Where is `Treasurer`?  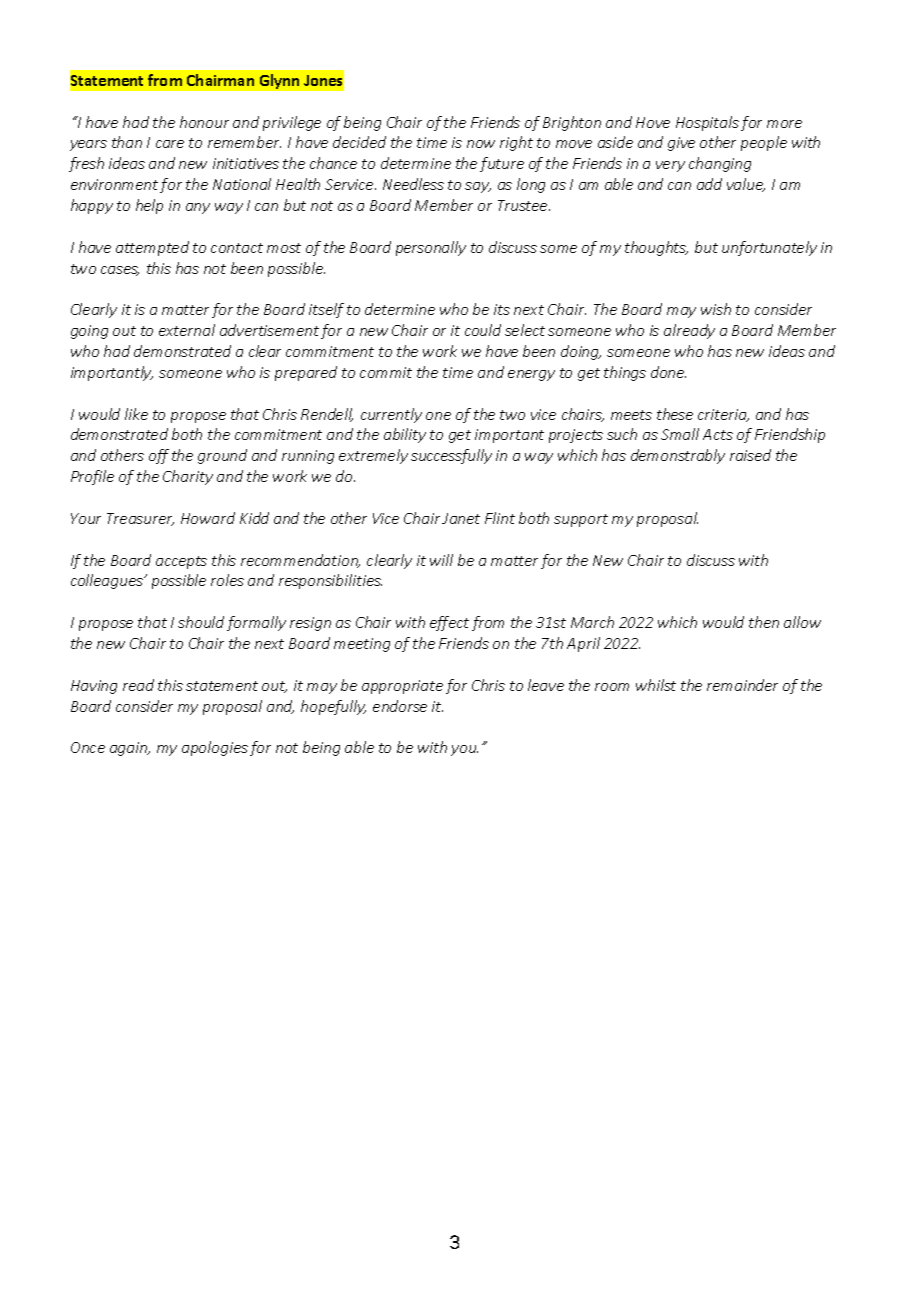
Treasurer is located at coordinates (140, 519).
